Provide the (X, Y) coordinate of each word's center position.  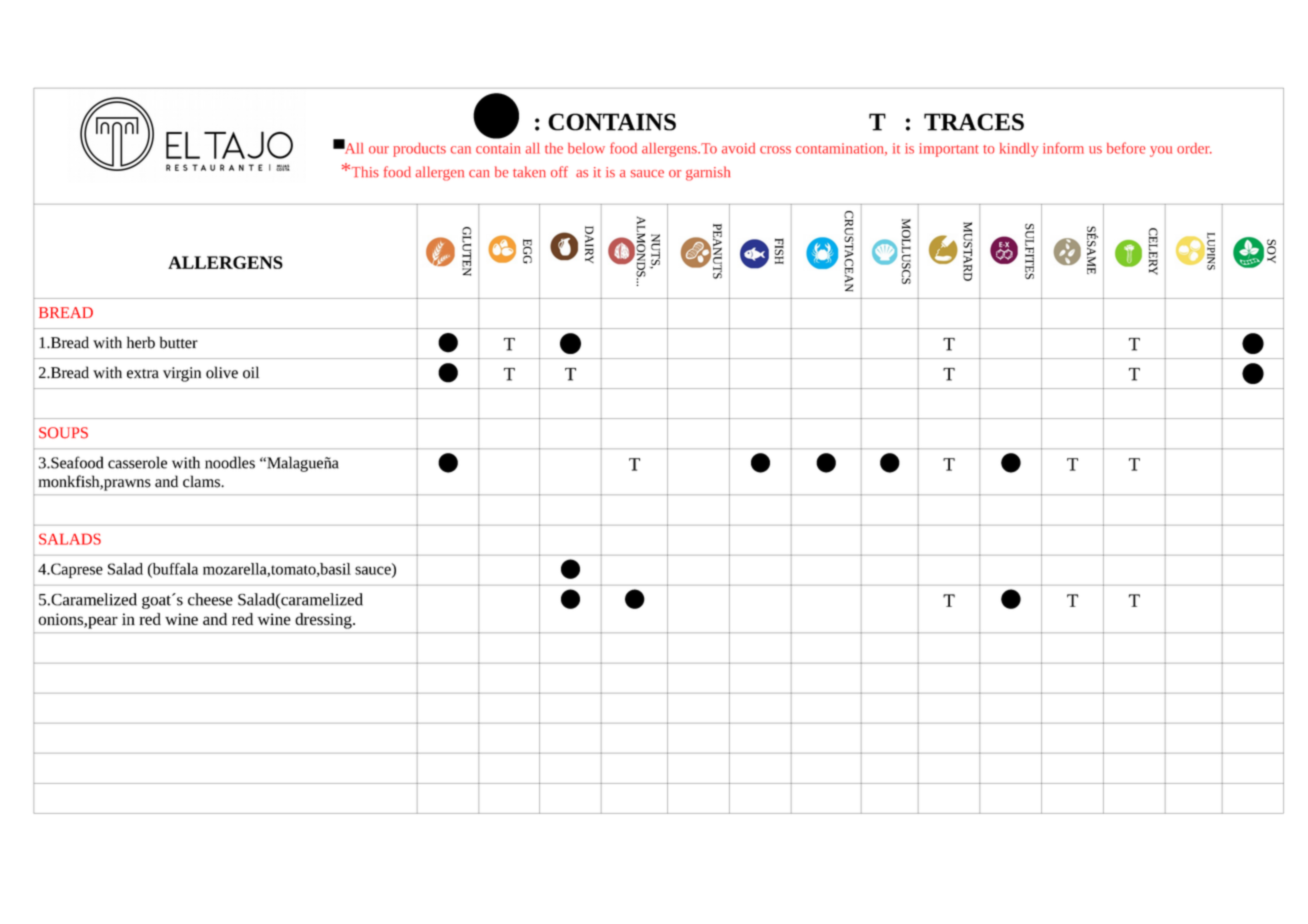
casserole (137, 462)
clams (202, 481)
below (586, 148)
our (379, 150)
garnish (708, 173)
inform (1063, 148)
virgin (182, 374)
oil (251, 372)
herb (141, 342)
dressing (324, 621)
